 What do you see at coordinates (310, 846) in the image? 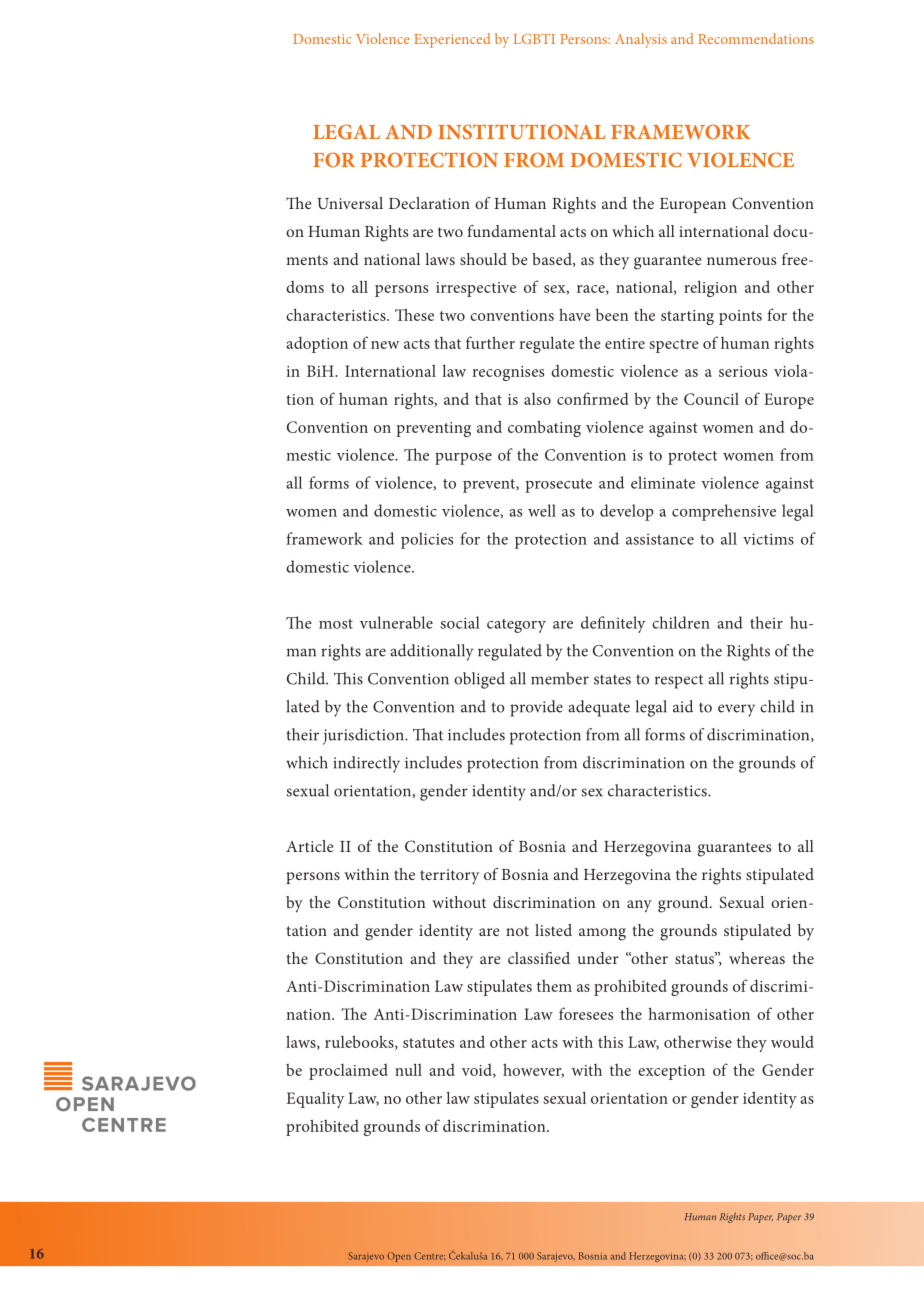
I see `Article` at bounding box center [310, 846].
